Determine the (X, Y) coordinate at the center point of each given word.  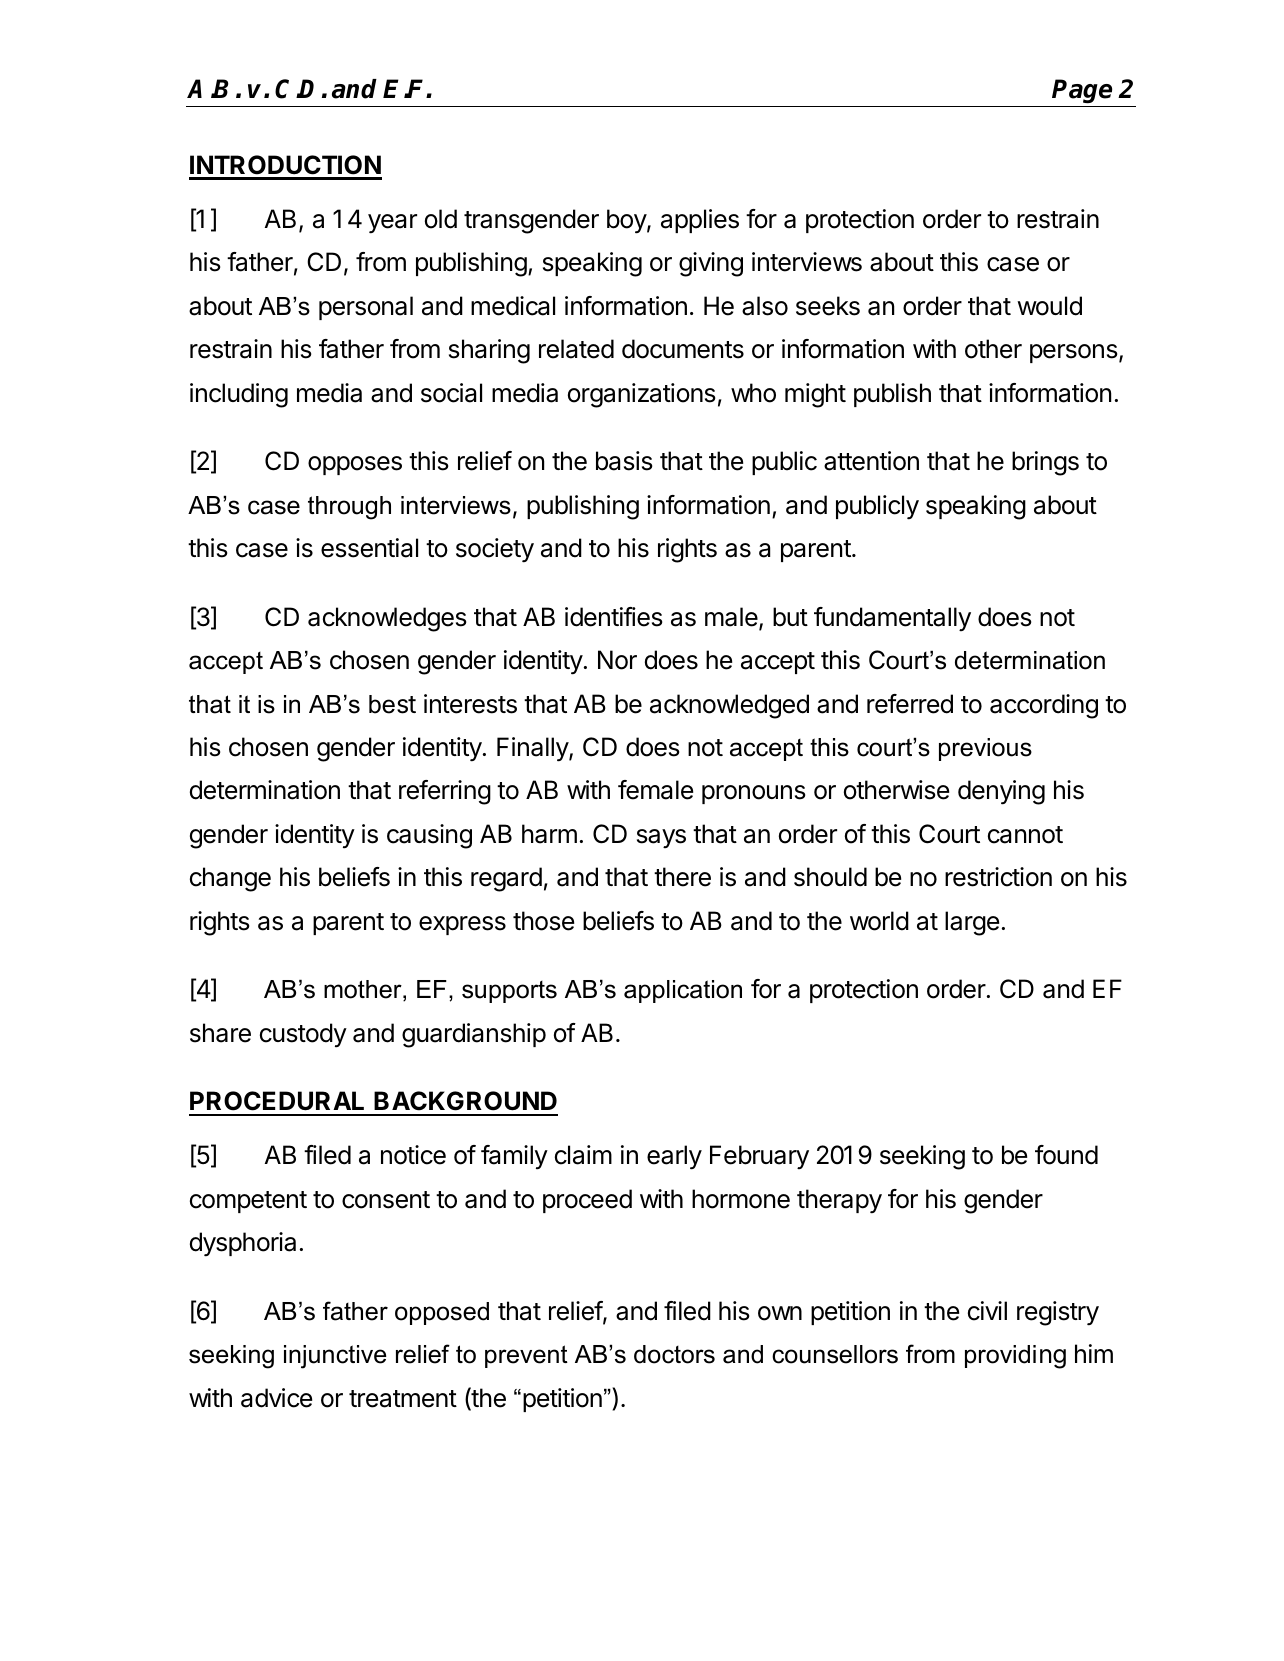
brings (1045, 463)
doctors (674, 1354)
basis (624, 461)
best (392, 704)
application (683, 991)
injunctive (335, 1357)
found (1066, 1155)
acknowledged (729, 706)
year (392, 224)
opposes (355, 465)
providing (1015, 1357)
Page (1083, 93)
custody (303, 1035)
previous (985, 749)
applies (700, 221)
